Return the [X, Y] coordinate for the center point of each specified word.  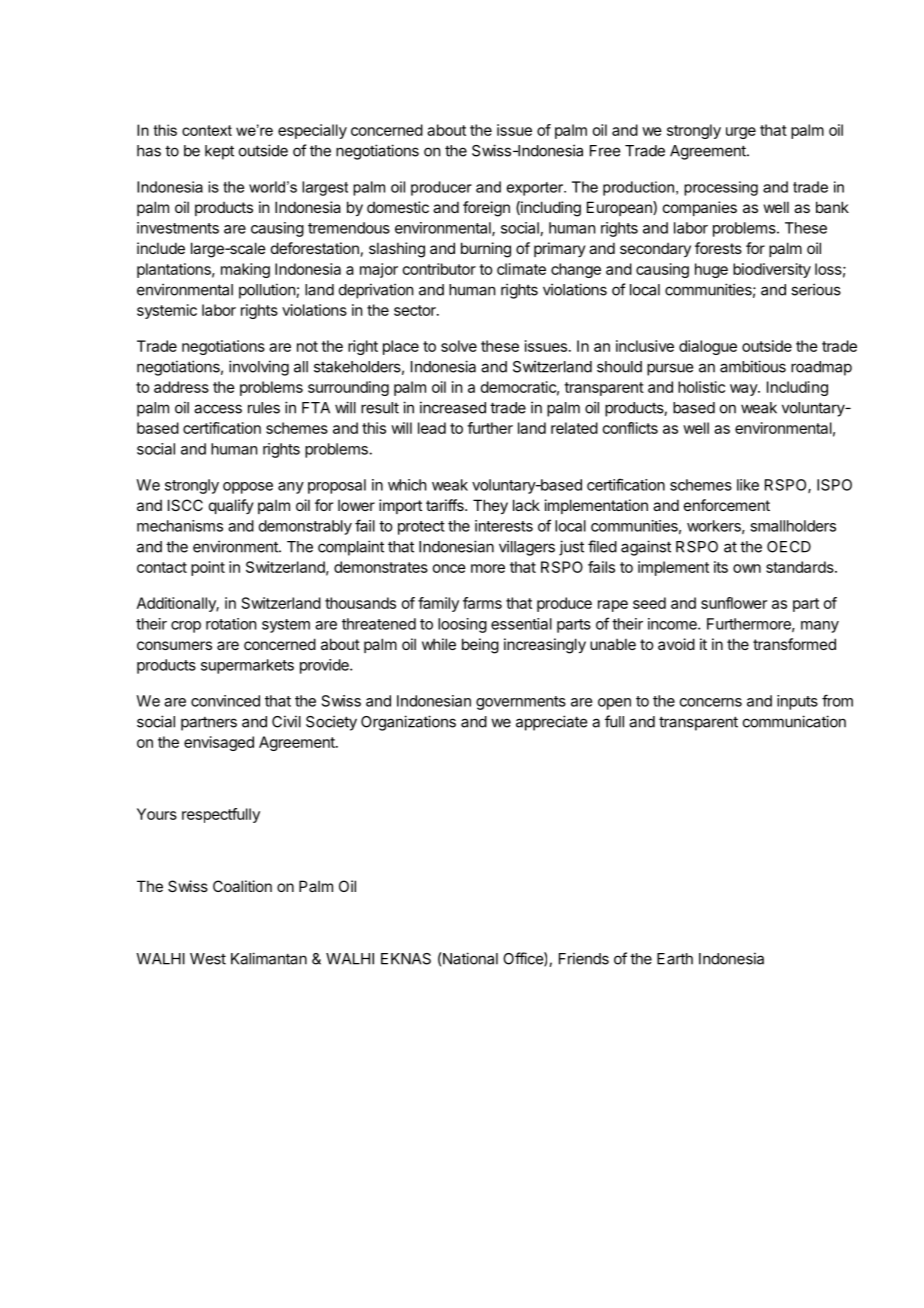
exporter [536, 189]
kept [219, 152]
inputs [797, 702]
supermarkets [247, 666]
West [208, 959]
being [480, 646]
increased [453, 407]
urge [741, 133]
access [218, 409]
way [744, 390]
